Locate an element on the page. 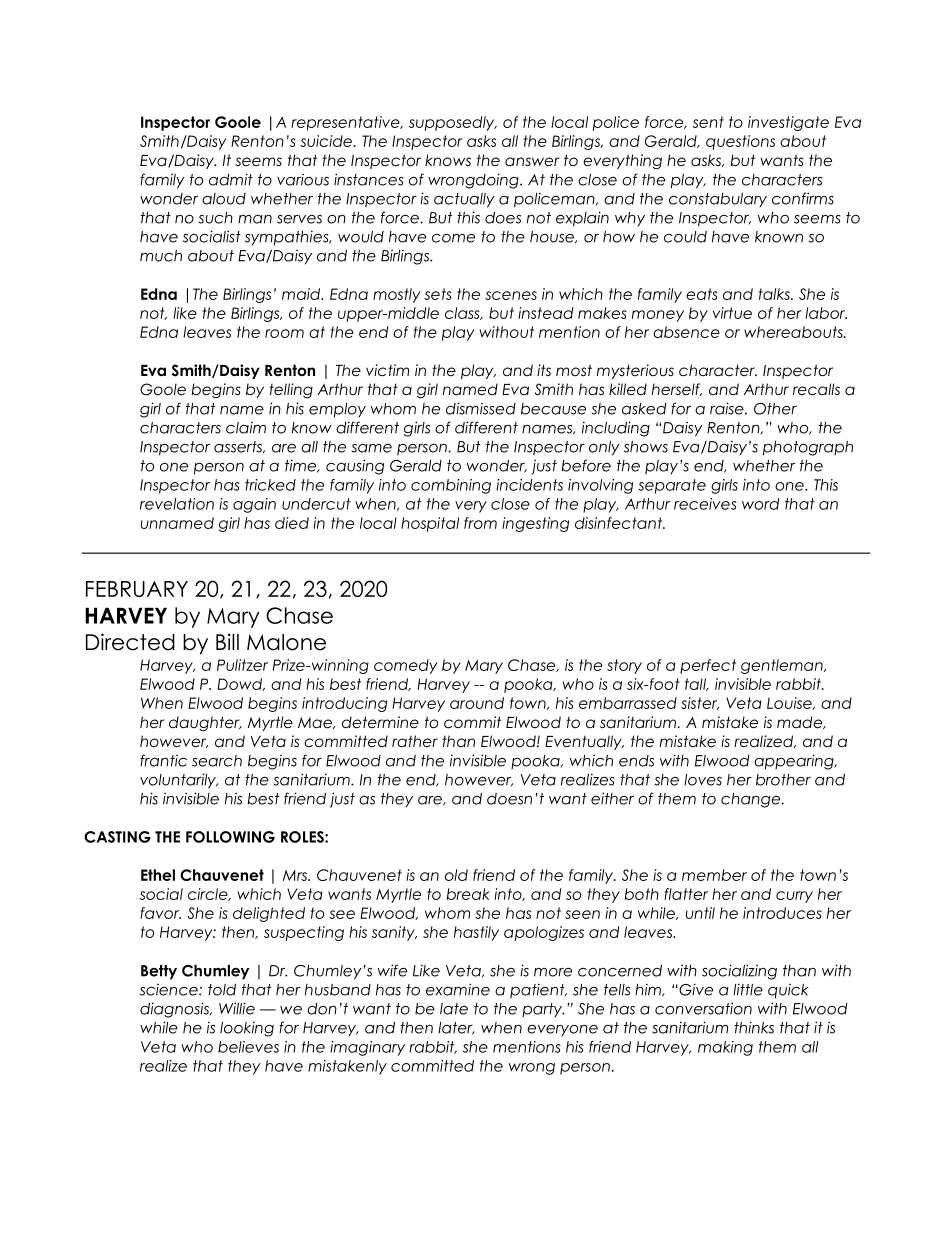  supposedly is located at coordinates (453, 123).
